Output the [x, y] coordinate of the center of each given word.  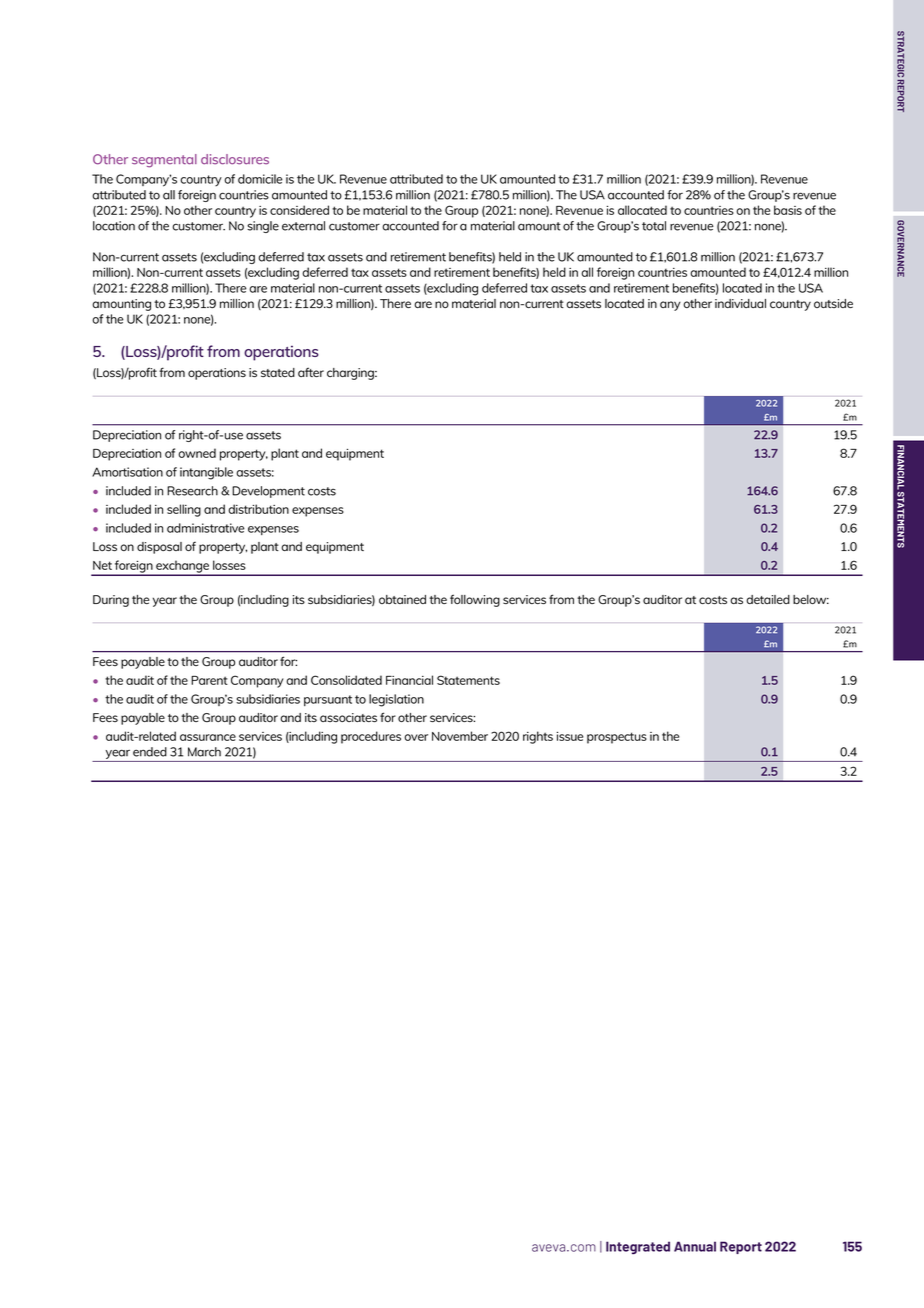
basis [788, 210]
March [204, 752]
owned [197, 453]
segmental [164, 161]
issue [570, 736]
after [311, 372]
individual [740, 303]
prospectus [617, 738]
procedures [371, 737]
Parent [209, 680]
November [460, 736]
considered [299, 210]
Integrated [638, 1247]
